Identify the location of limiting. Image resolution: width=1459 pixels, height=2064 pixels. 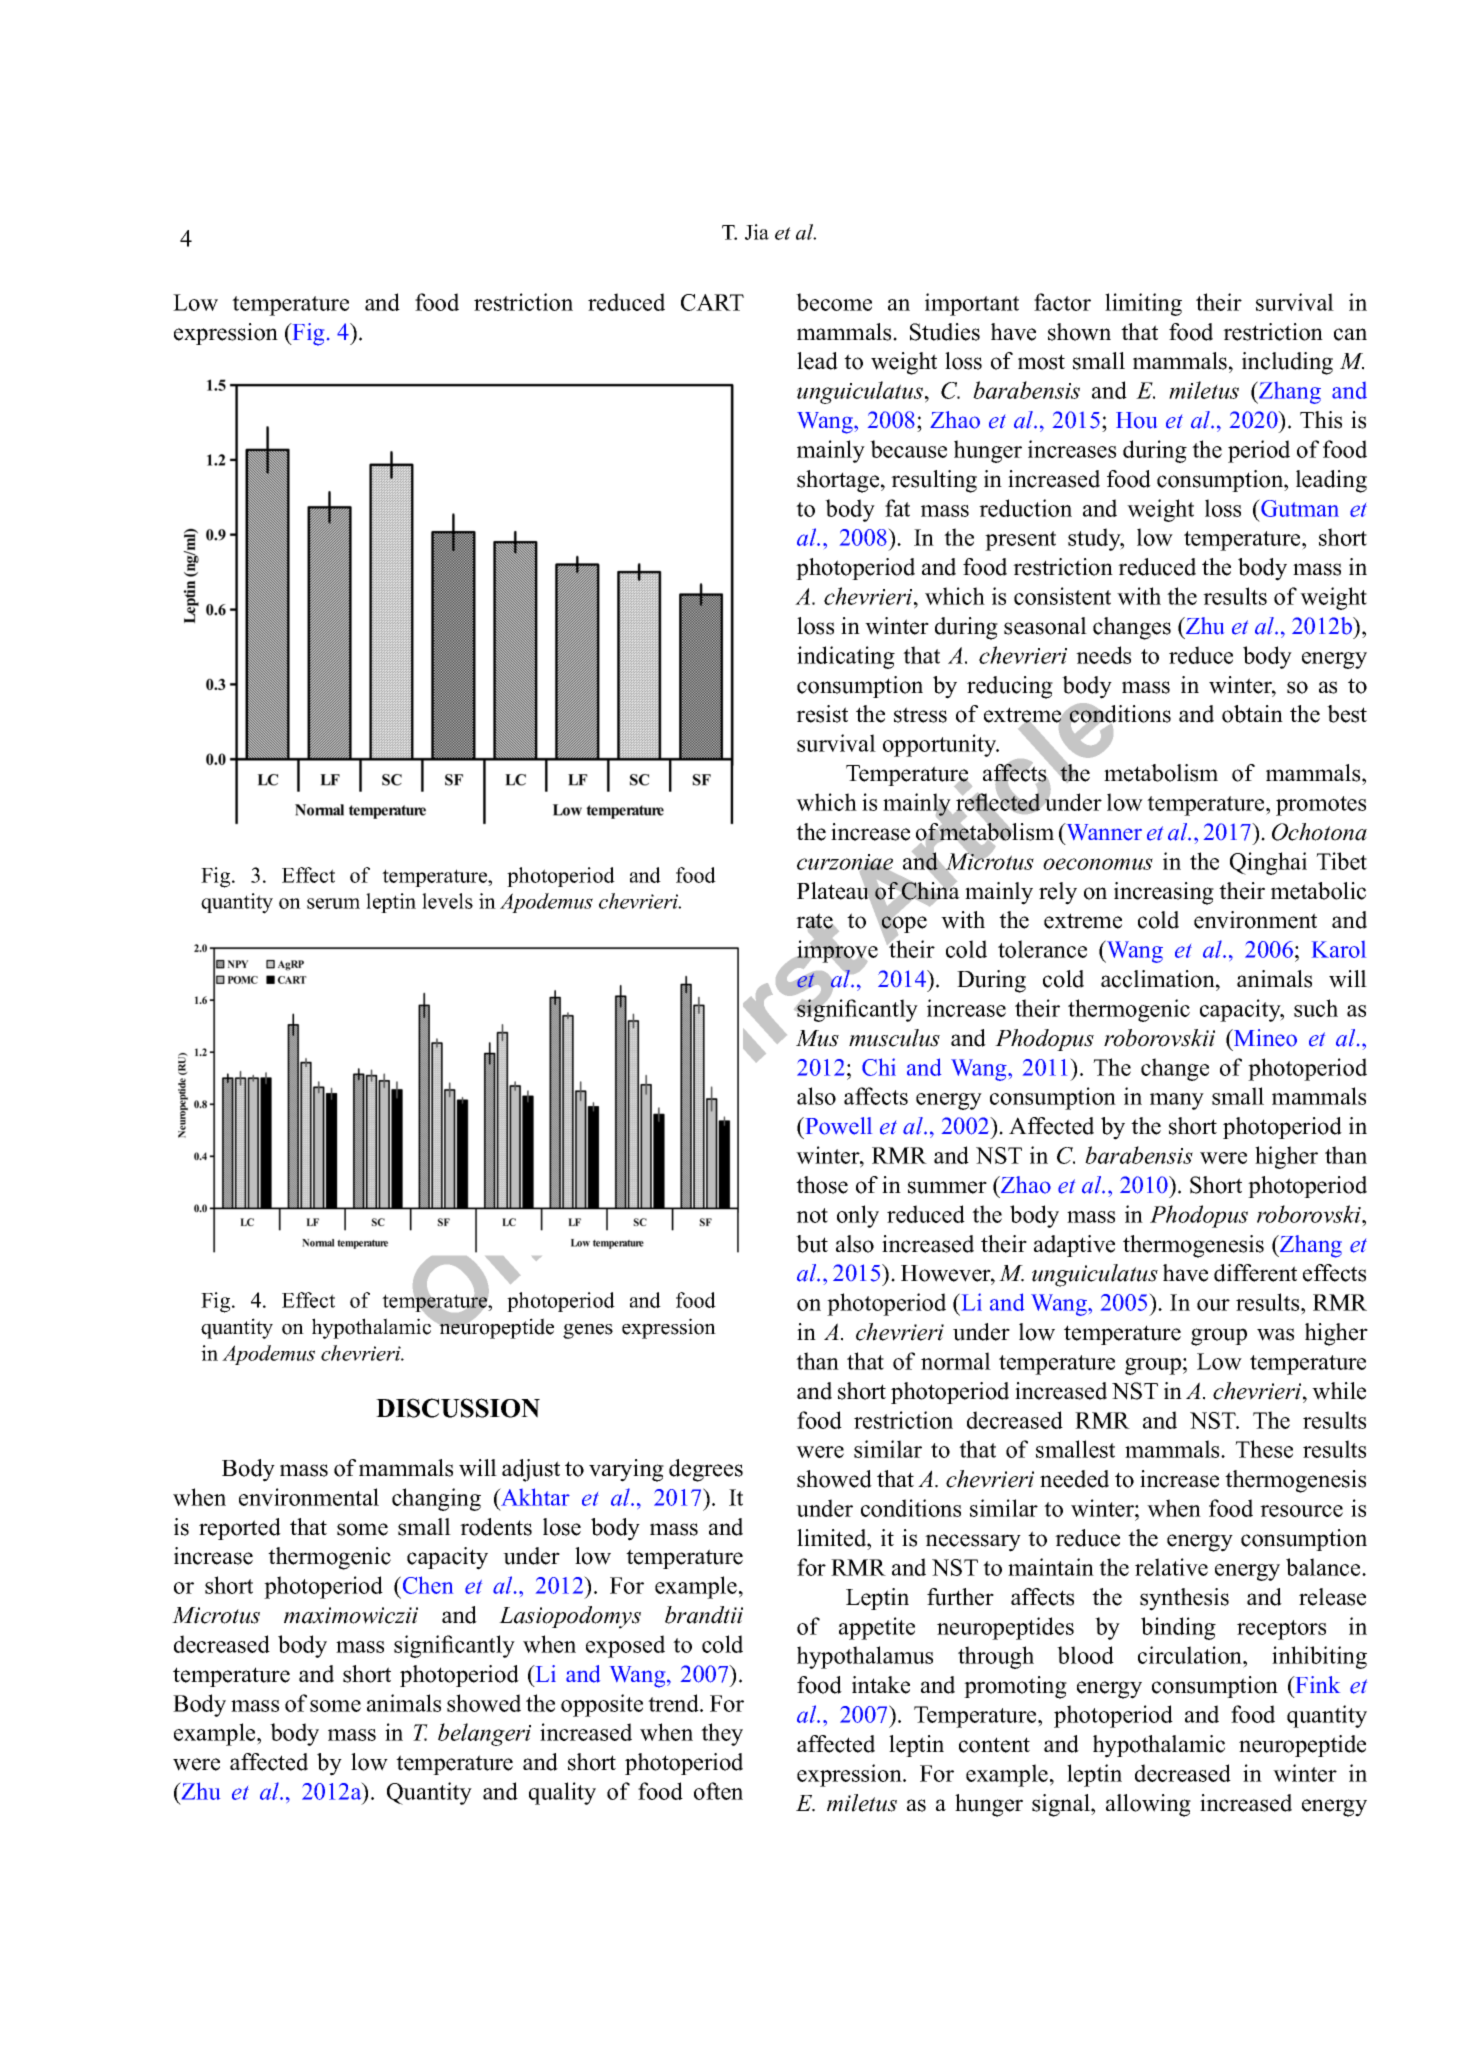
(1143, 304).
